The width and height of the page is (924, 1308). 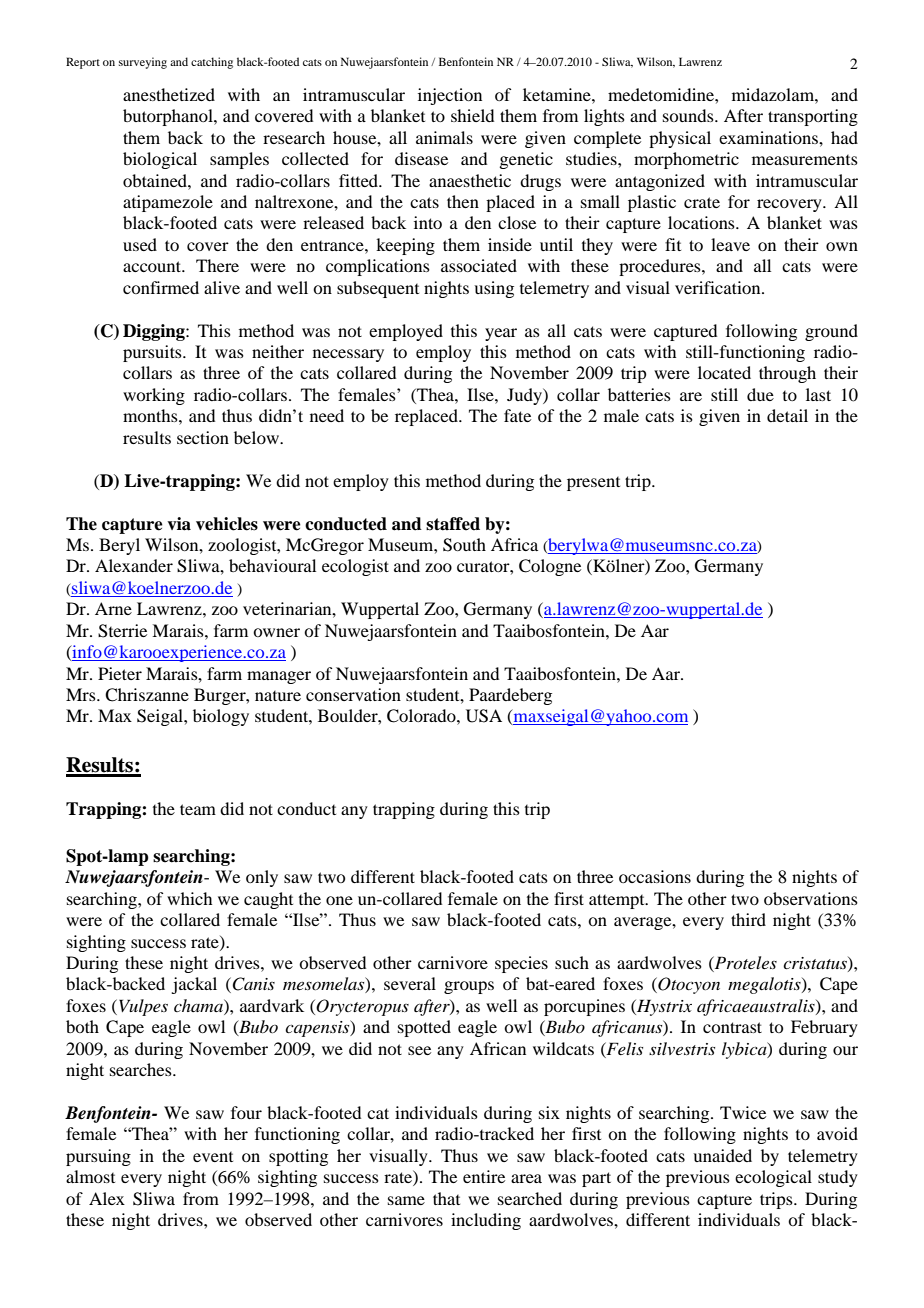 I want to click on ecological, so click(x=773, y=1178).
